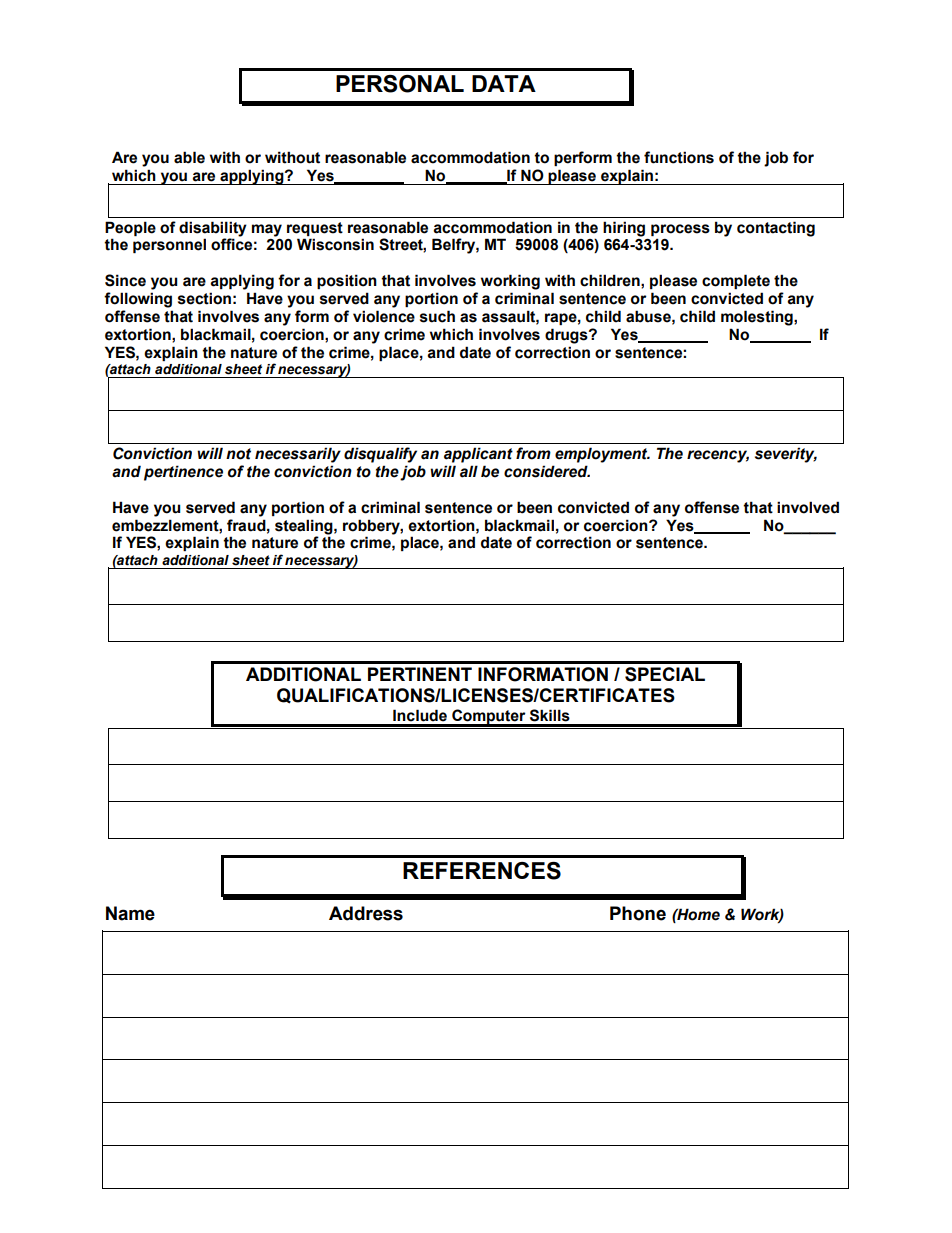  What do you see at coordinates (504, 83) in the page?
I see `DATA` at bounding box center [504, 83].
